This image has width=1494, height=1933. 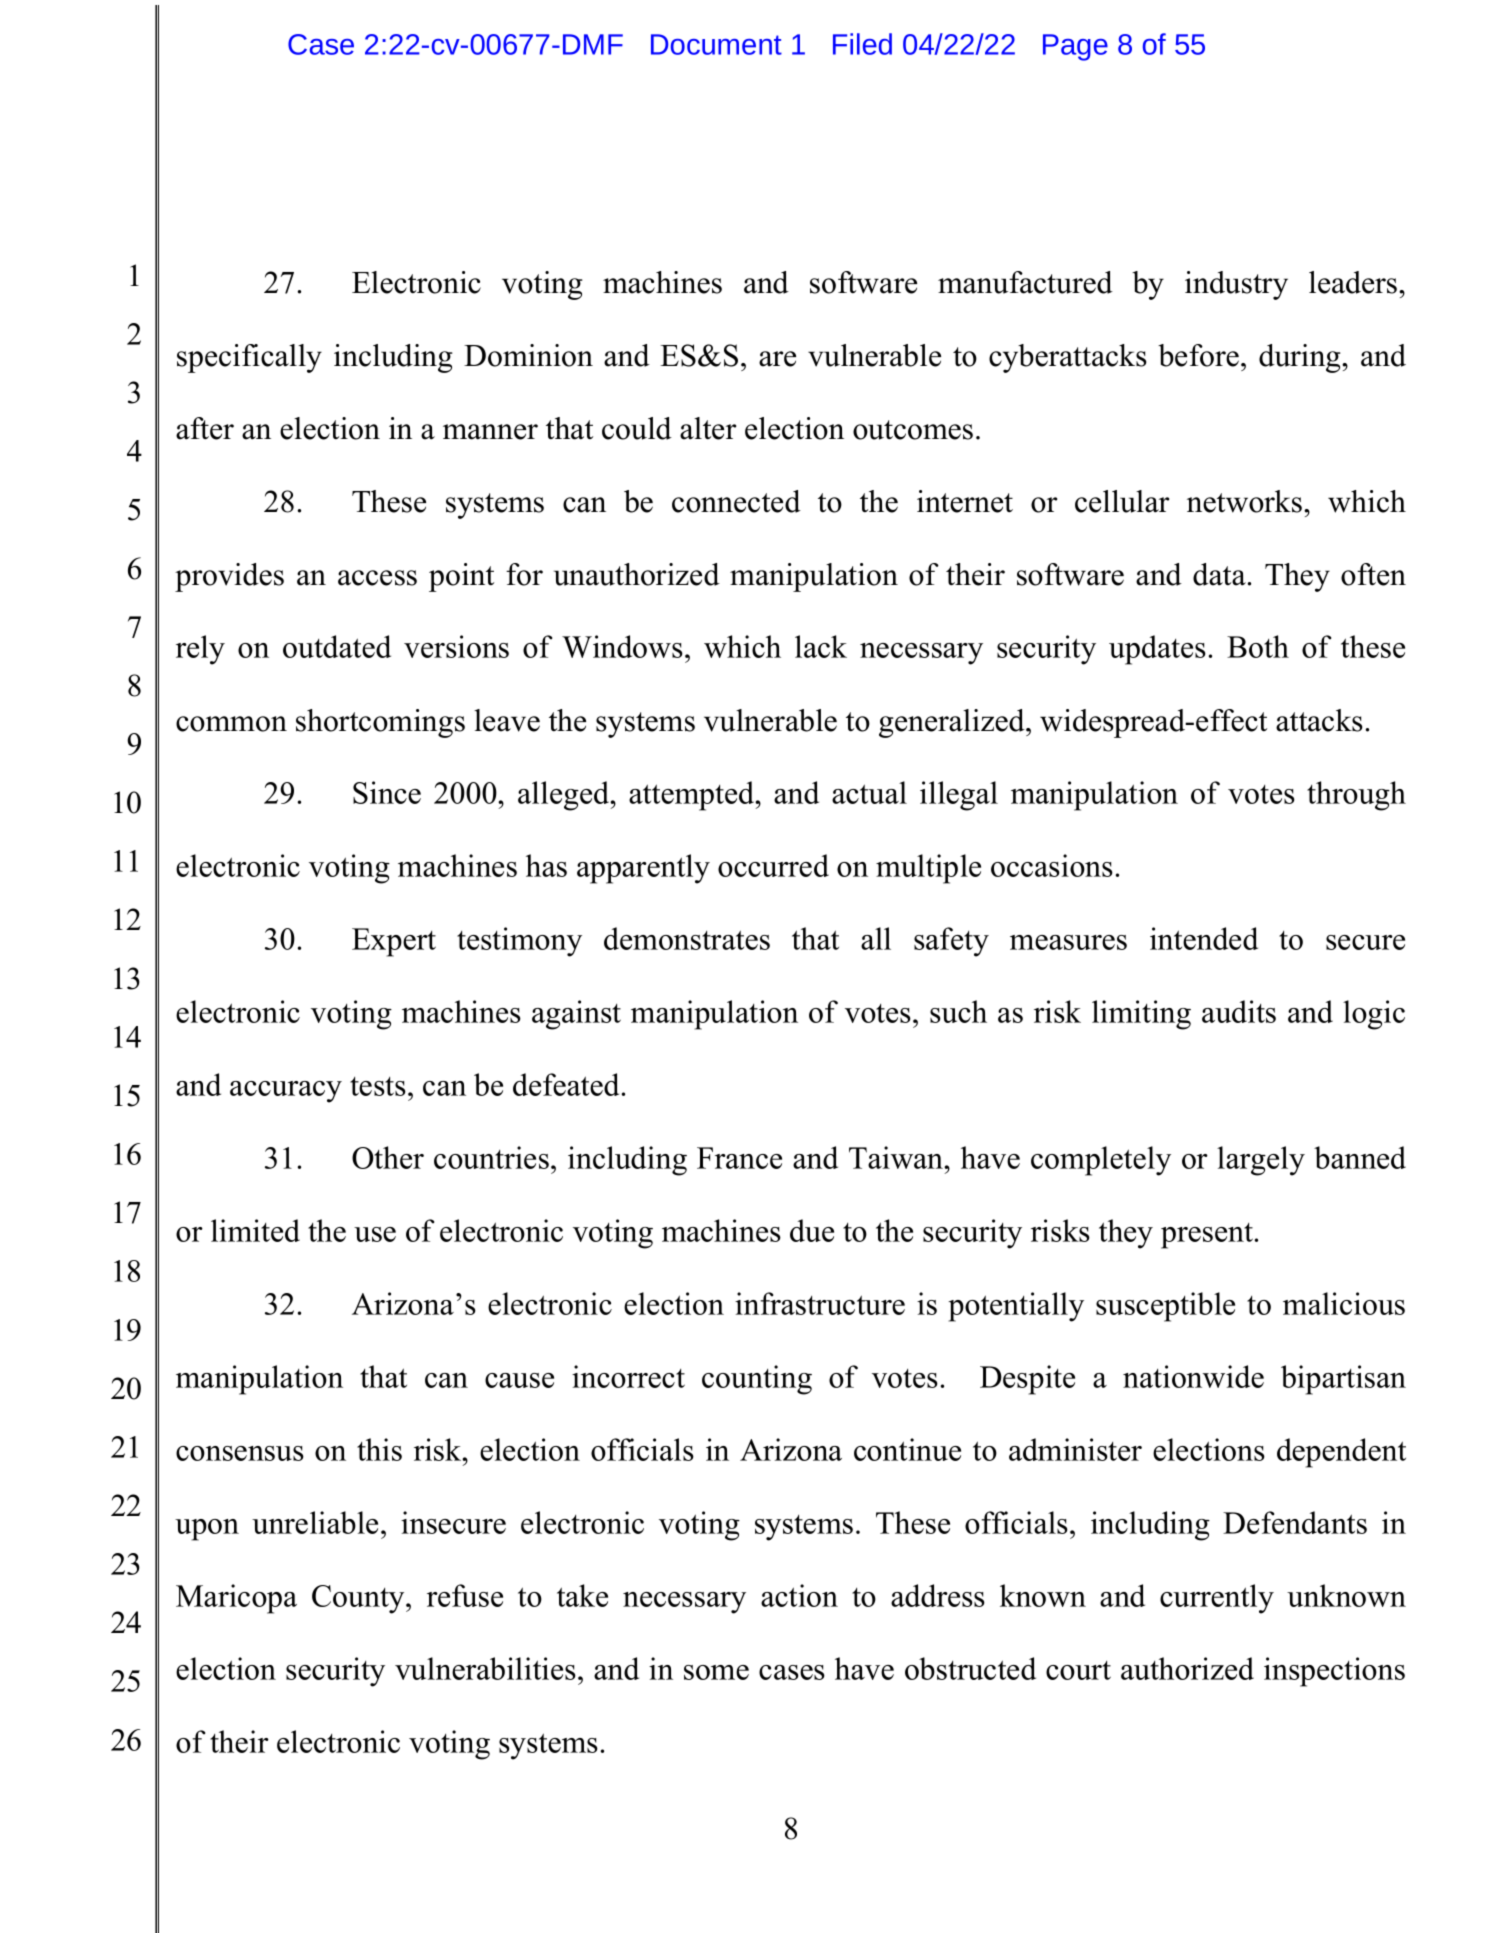 I want to click on Page, so click(x=1075, y=47).
